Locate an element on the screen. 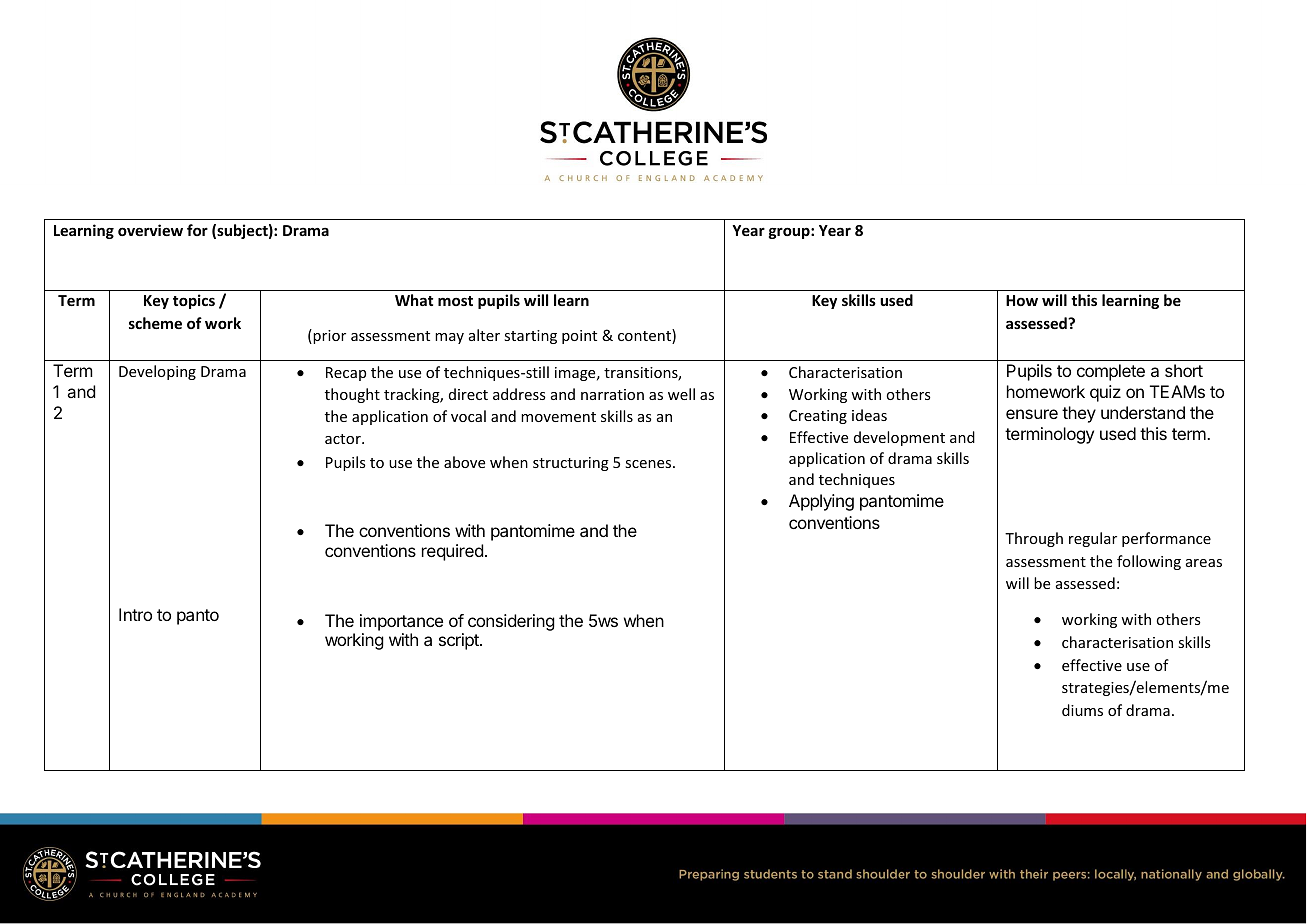 The image size is (1309, 924). How is located at coordinates (1022, 300).
